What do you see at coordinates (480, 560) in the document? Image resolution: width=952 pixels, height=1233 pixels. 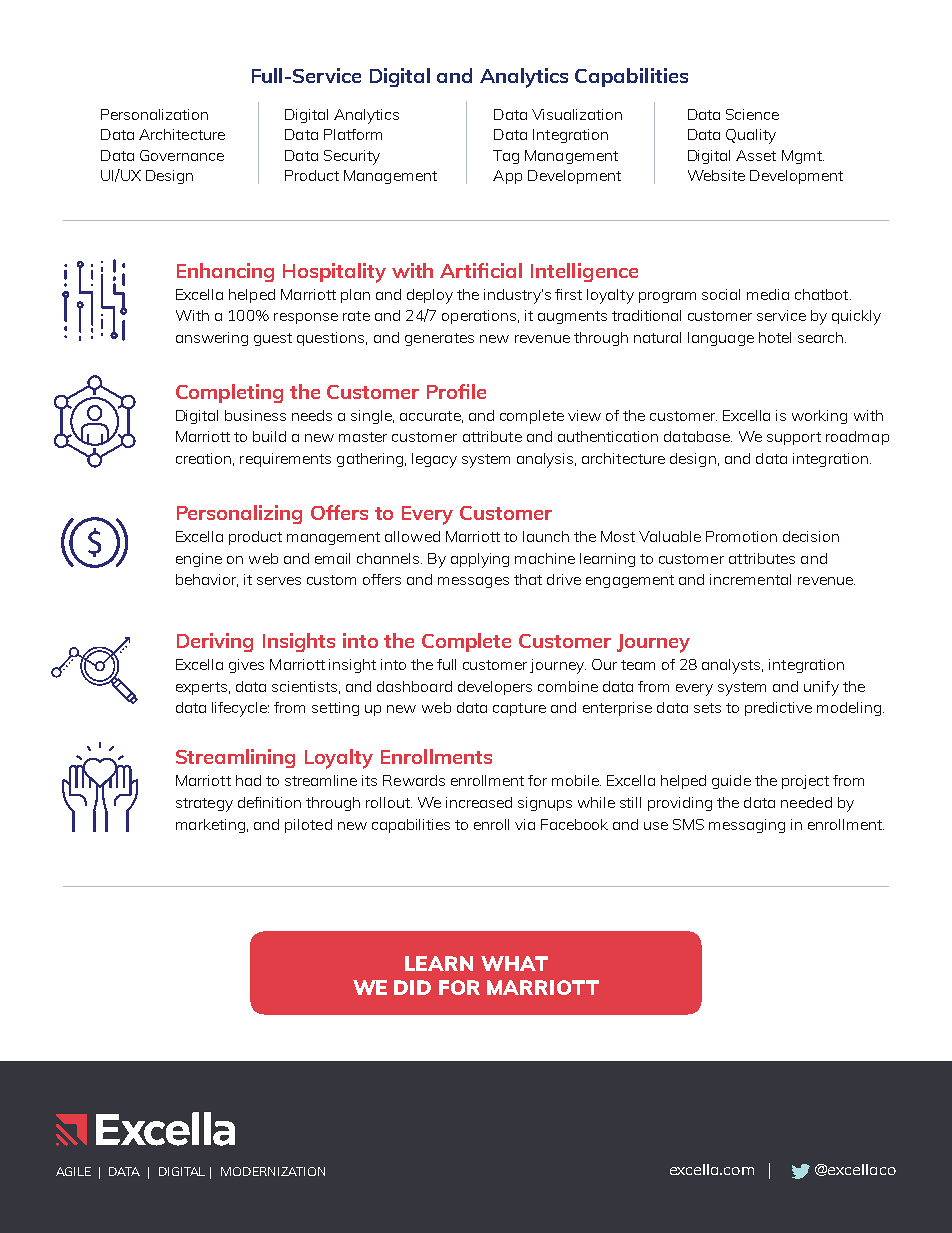 I see `applying` at bounding box center [480, 560].
